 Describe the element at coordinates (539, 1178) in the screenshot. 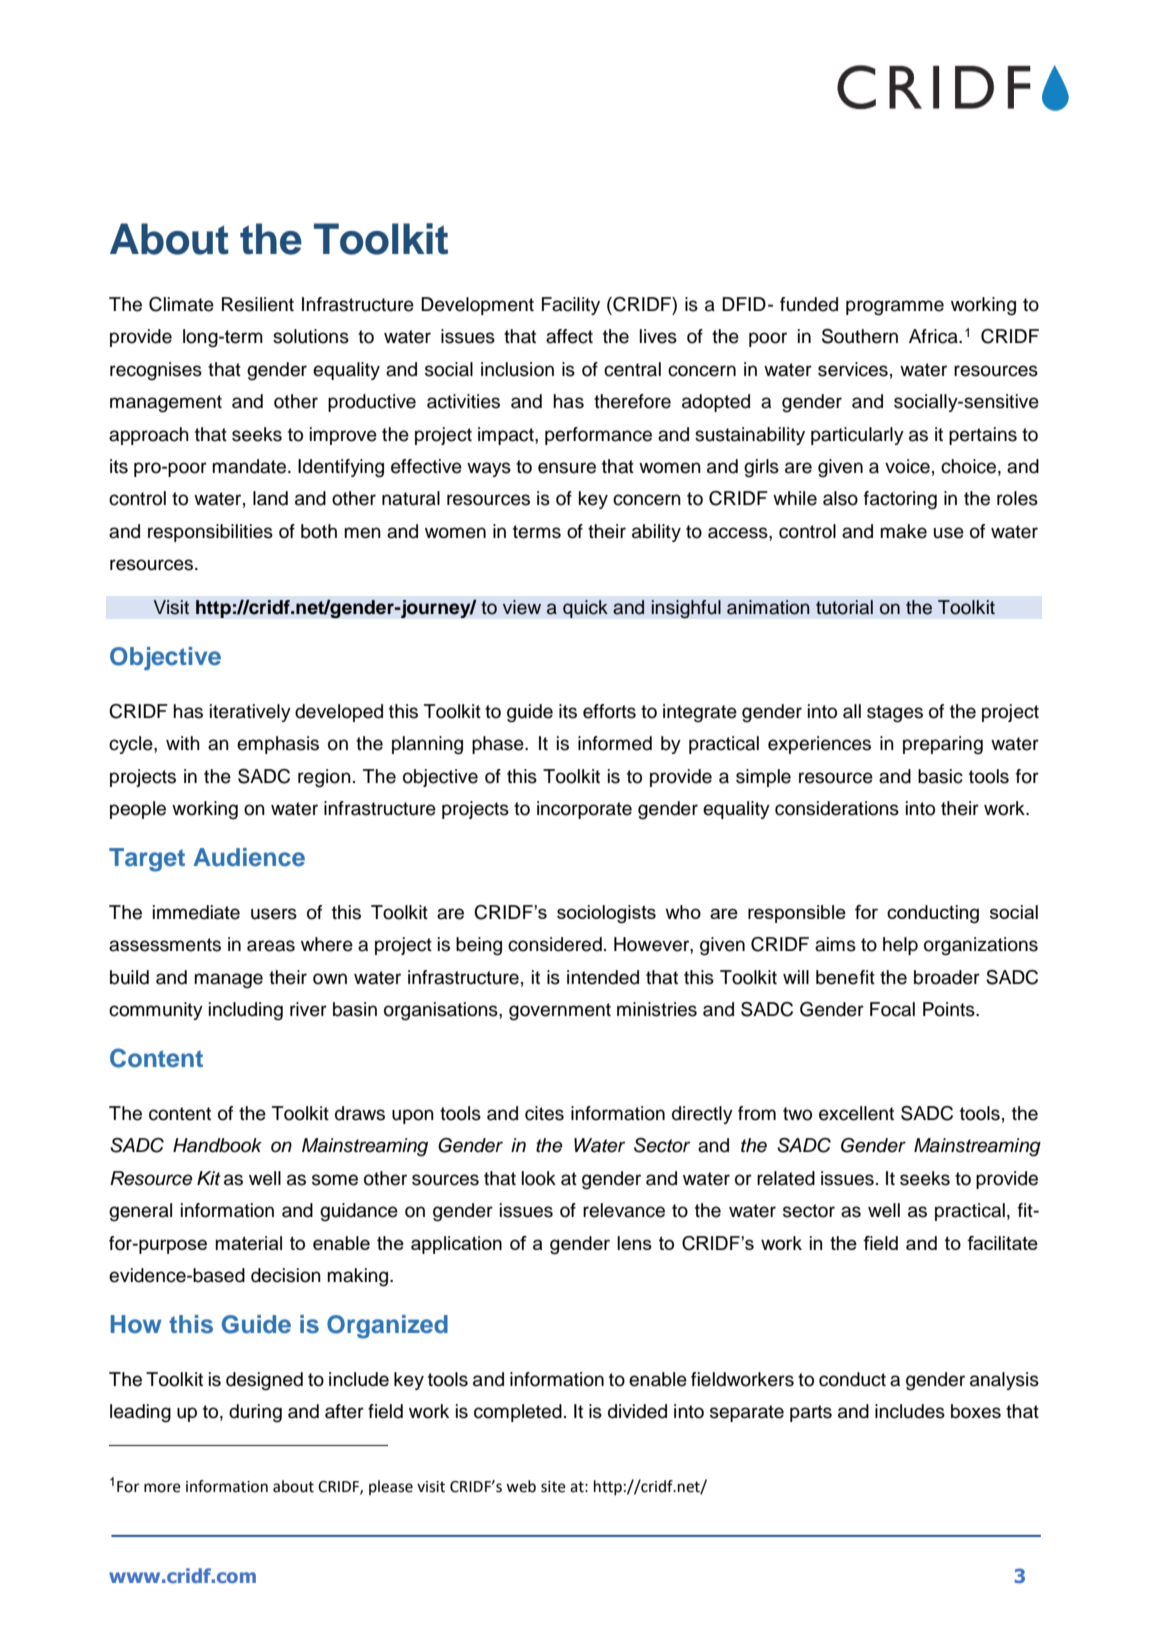

I see `look` at that location.
